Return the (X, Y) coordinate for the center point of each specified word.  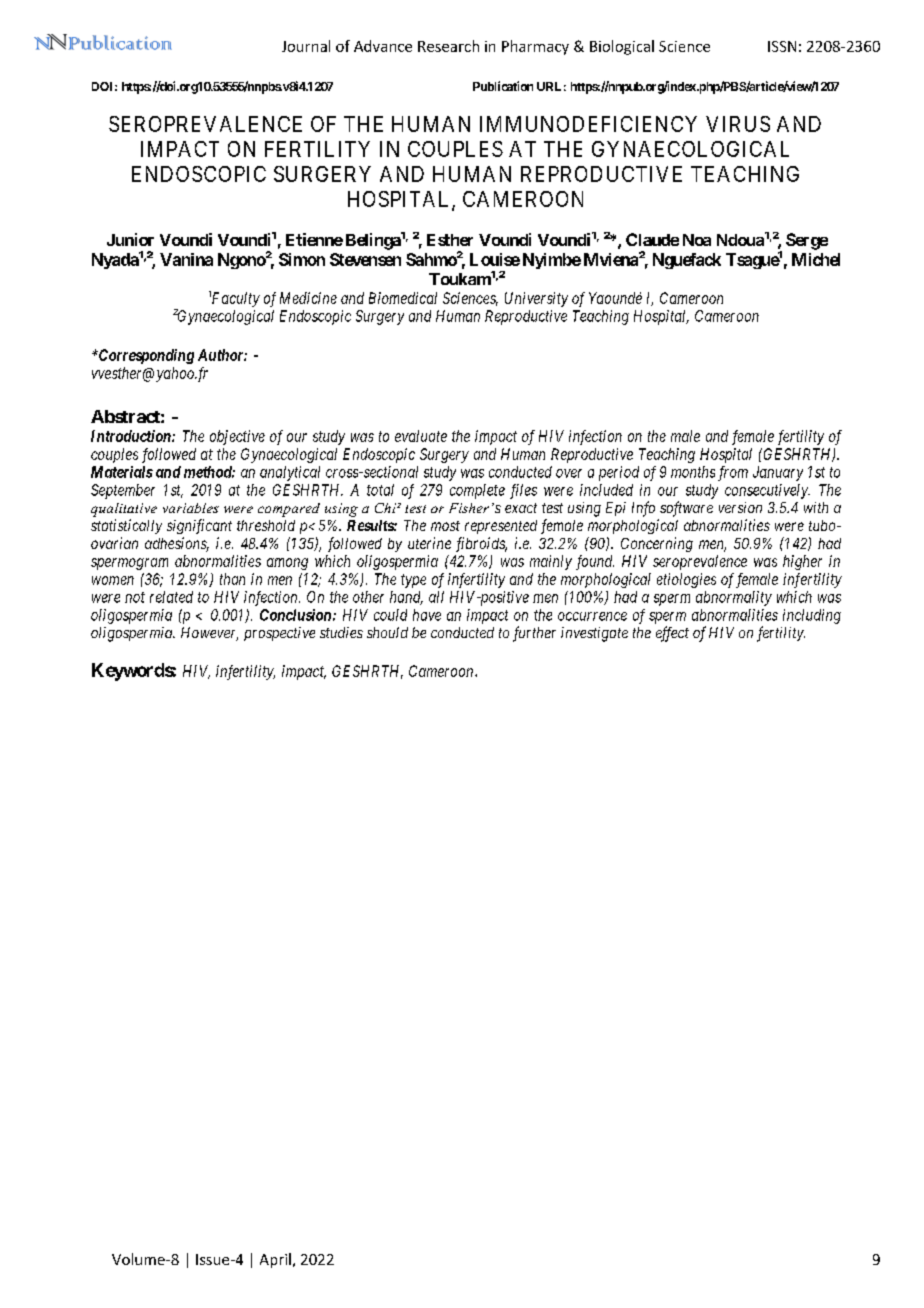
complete (477, 491)
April (275, 1260)
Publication (503, 86)
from (733, 473)
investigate (594, 634)
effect (672, 634)
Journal (306, 46)
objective (237, 437)
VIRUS (738, 124)
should (387, 632)
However (209, 634)
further (534, 634)
